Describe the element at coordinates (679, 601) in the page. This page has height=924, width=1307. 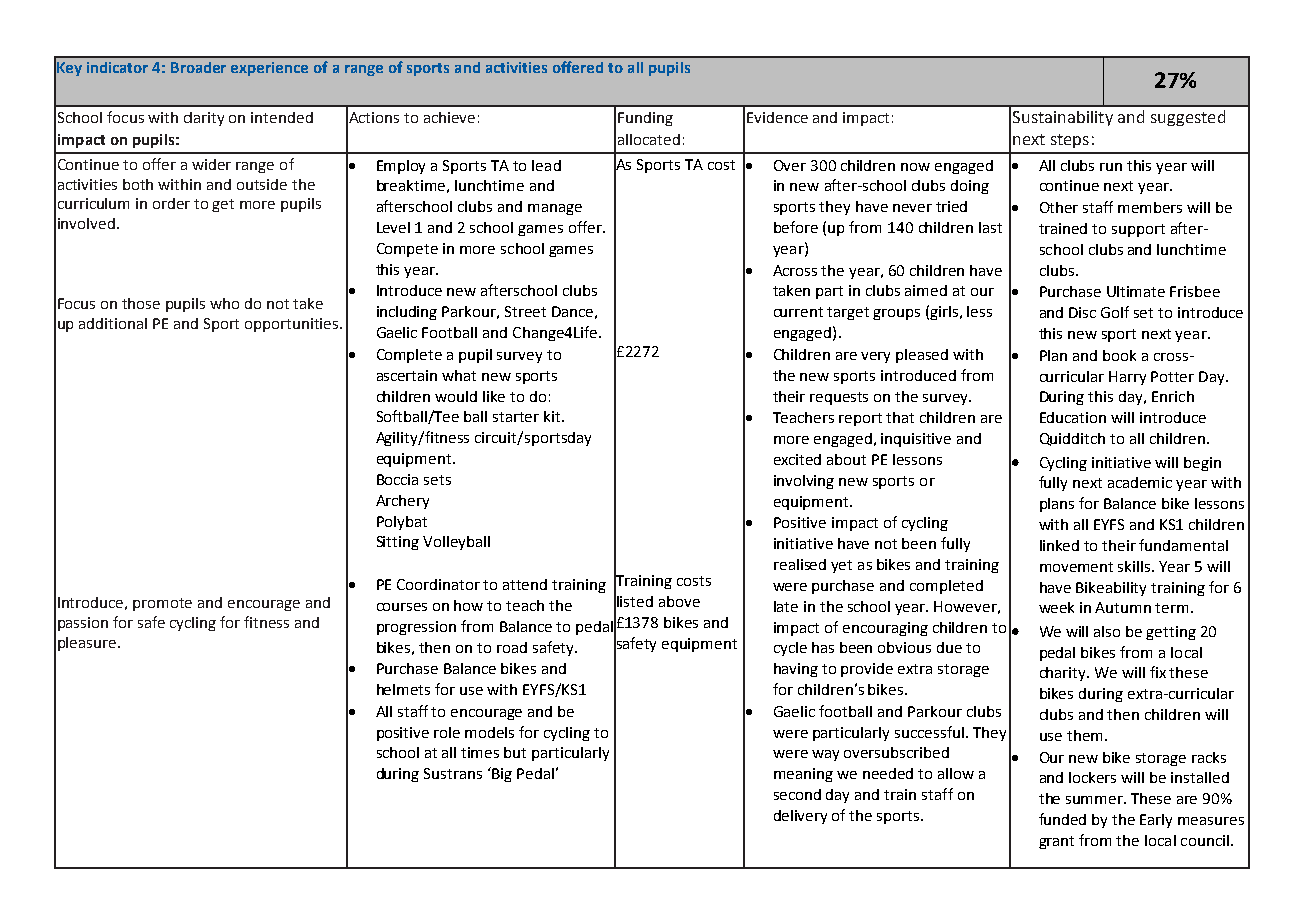
I see `above` at that location.
